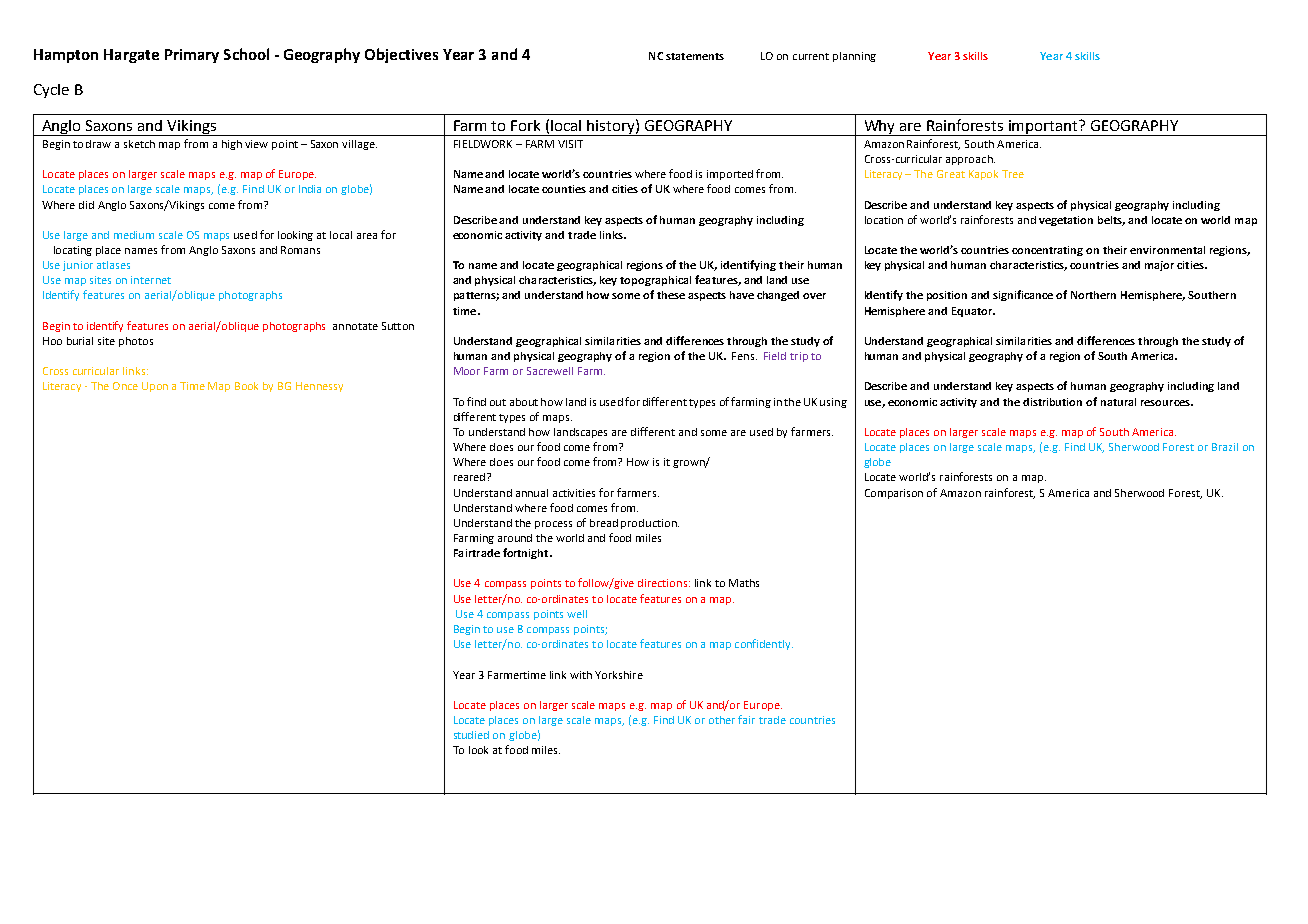 Image resolution: width=1308 pixels, height=924 pixels. What do you see at coordinates (1052, 402) in the screenshot?
I see `distribution` at bounding box center [1052, 402].
